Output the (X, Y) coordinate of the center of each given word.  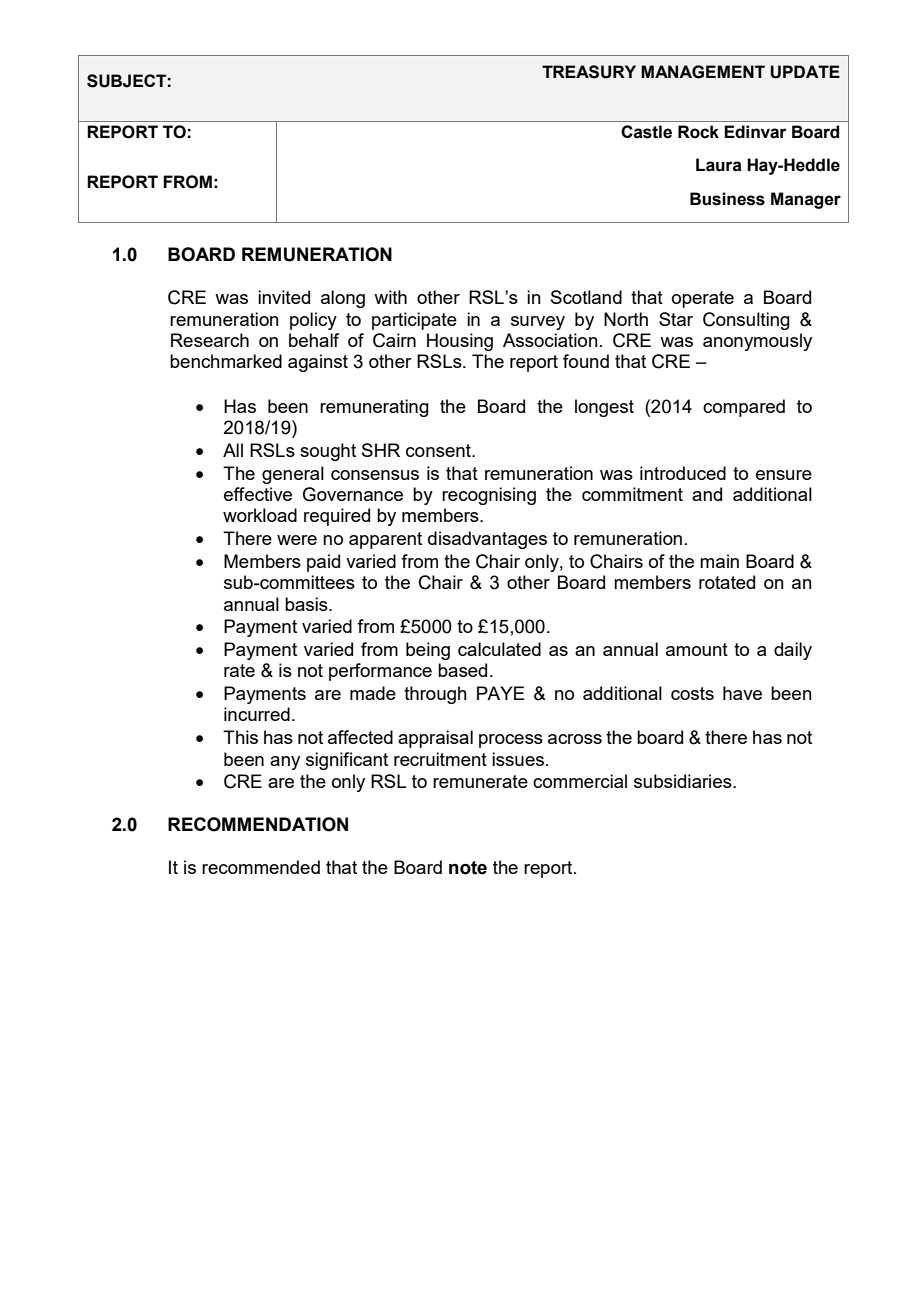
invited (284, 297)
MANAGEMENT (703, 72)
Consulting (746, 321)
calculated (499, 649)
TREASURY (589, 72)
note (468, 868)
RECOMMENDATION (258, 824)
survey (538, 323)
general (293, 475)
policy (313, 321)
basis (307, 604)
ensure (784, 475)
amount (697, 649)
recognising (489, 496)
